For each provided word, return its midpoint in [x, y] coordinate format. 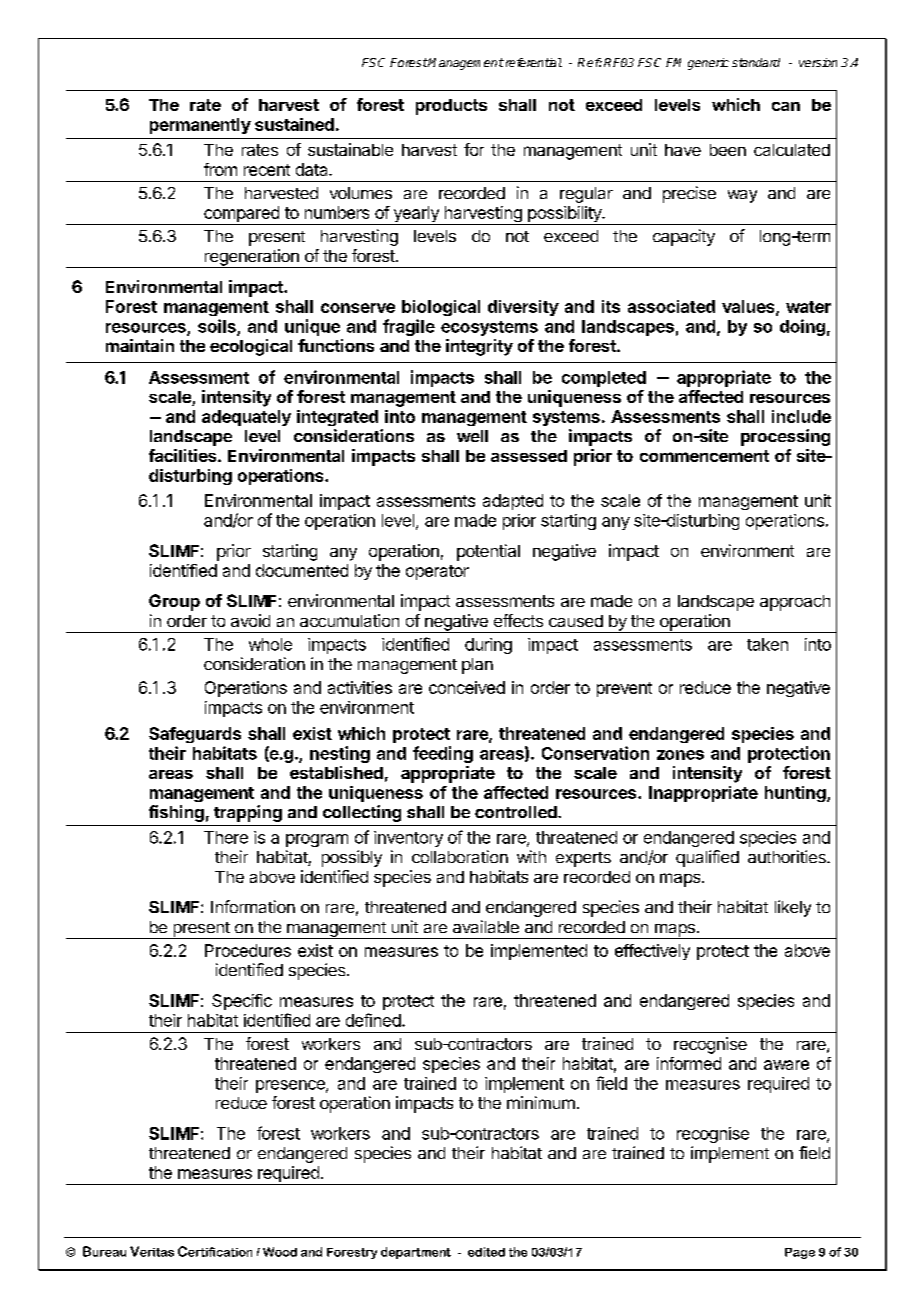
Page [800, 1253]
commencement [704, 456]
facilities [184, 455]
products [451, 107]
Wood [280, 1252]
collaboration [460, 856]
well [472, 436]
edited [486, 1252]
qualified [707, 858]
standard [756, 62]
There [226, 837]
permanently [200, 126]
